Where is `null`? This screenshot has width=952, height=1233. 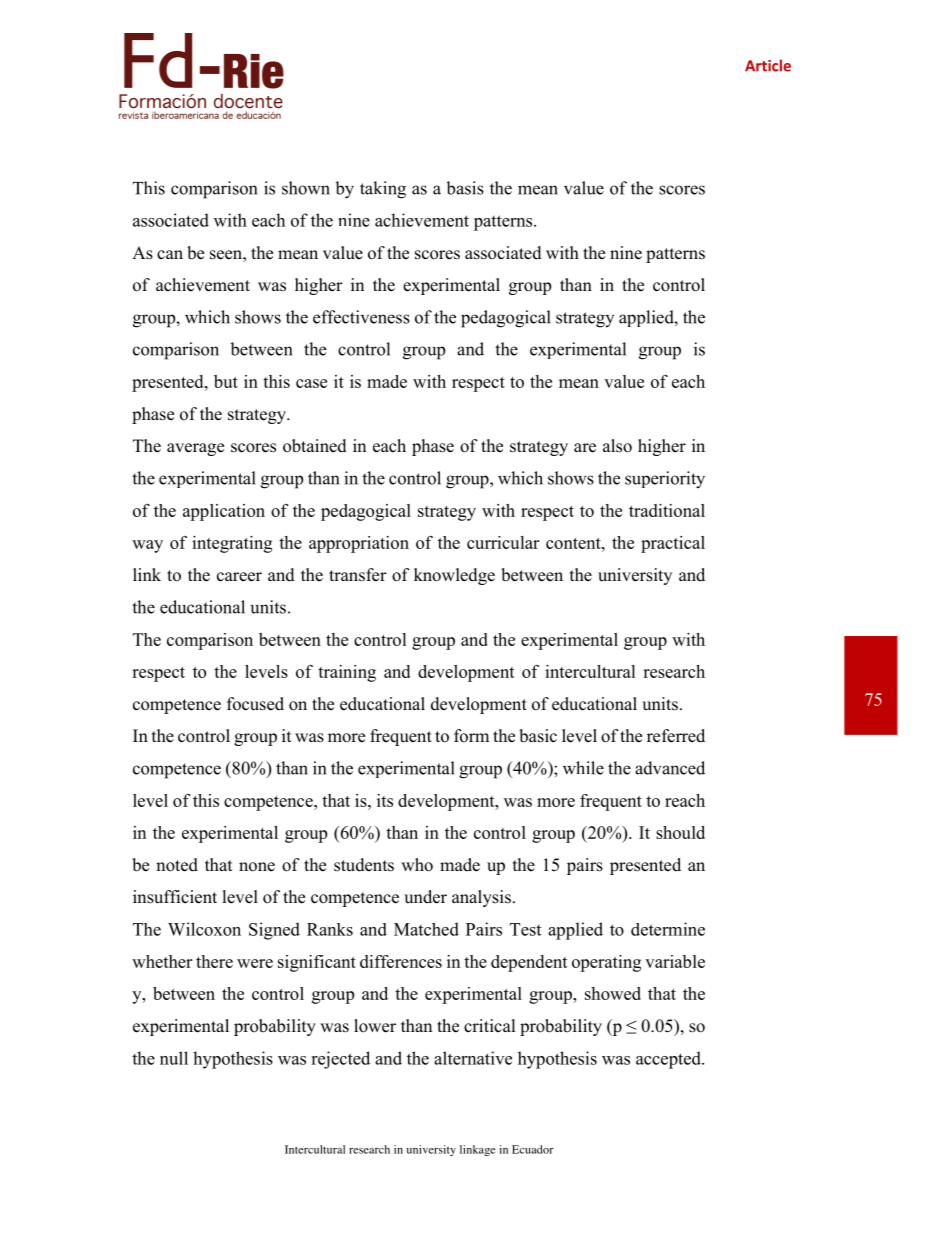
null is located at coordinates (174, 1058).
